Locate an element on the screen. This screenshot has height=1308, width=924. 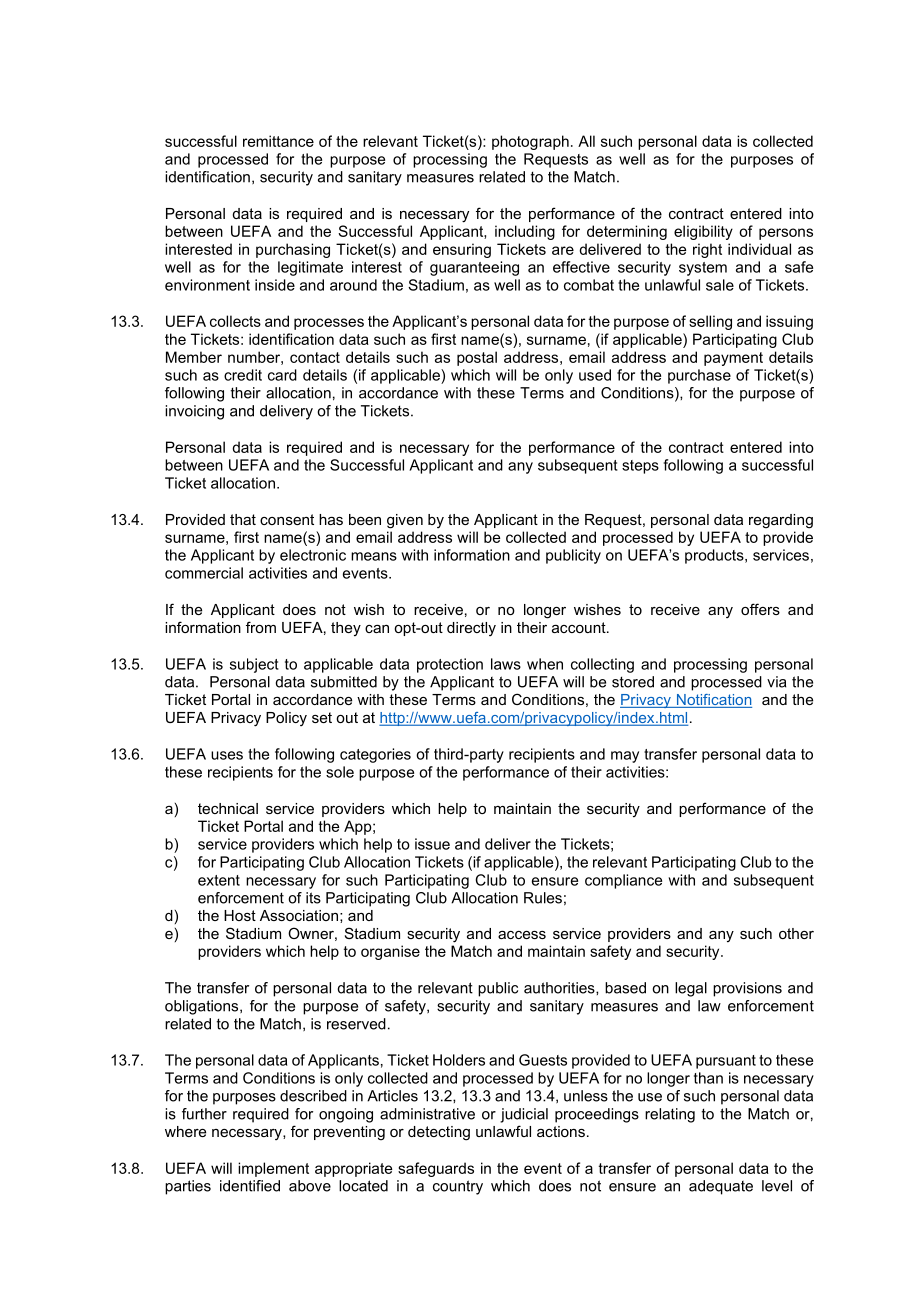
remittance is located at coordinates (278, 141).
